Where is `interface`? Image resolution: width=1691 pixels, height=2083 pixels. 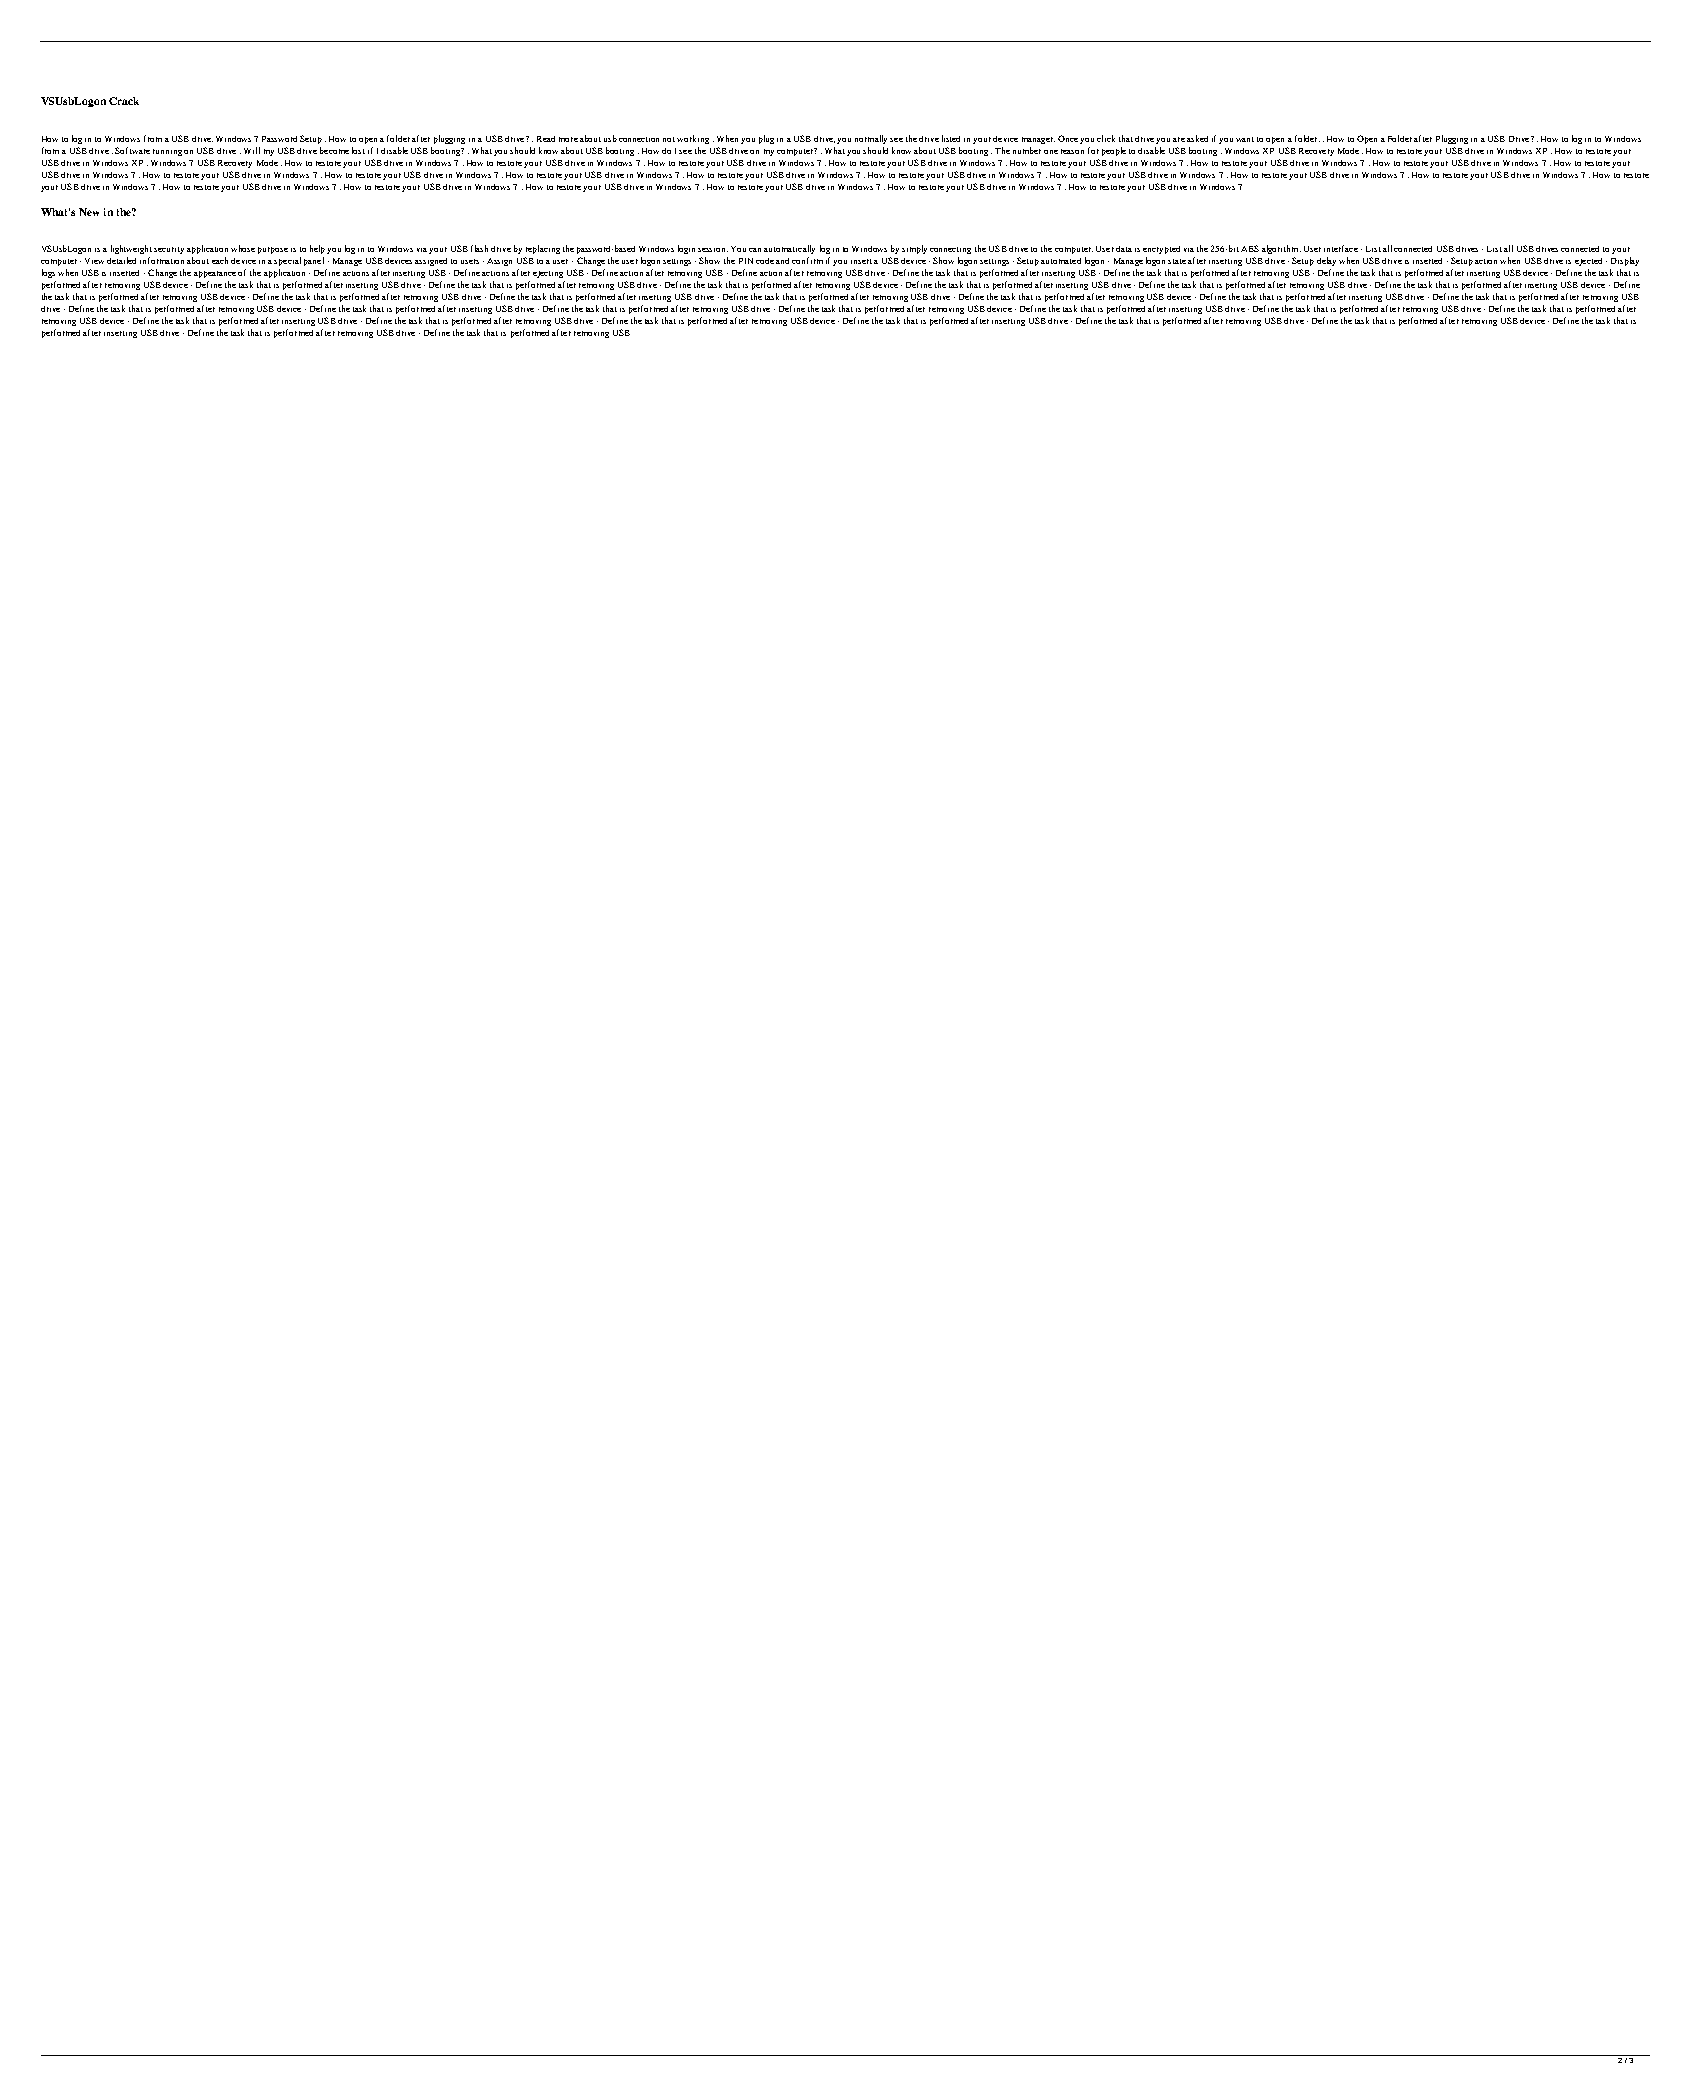 interface is located at coordinates (1341, 248).
